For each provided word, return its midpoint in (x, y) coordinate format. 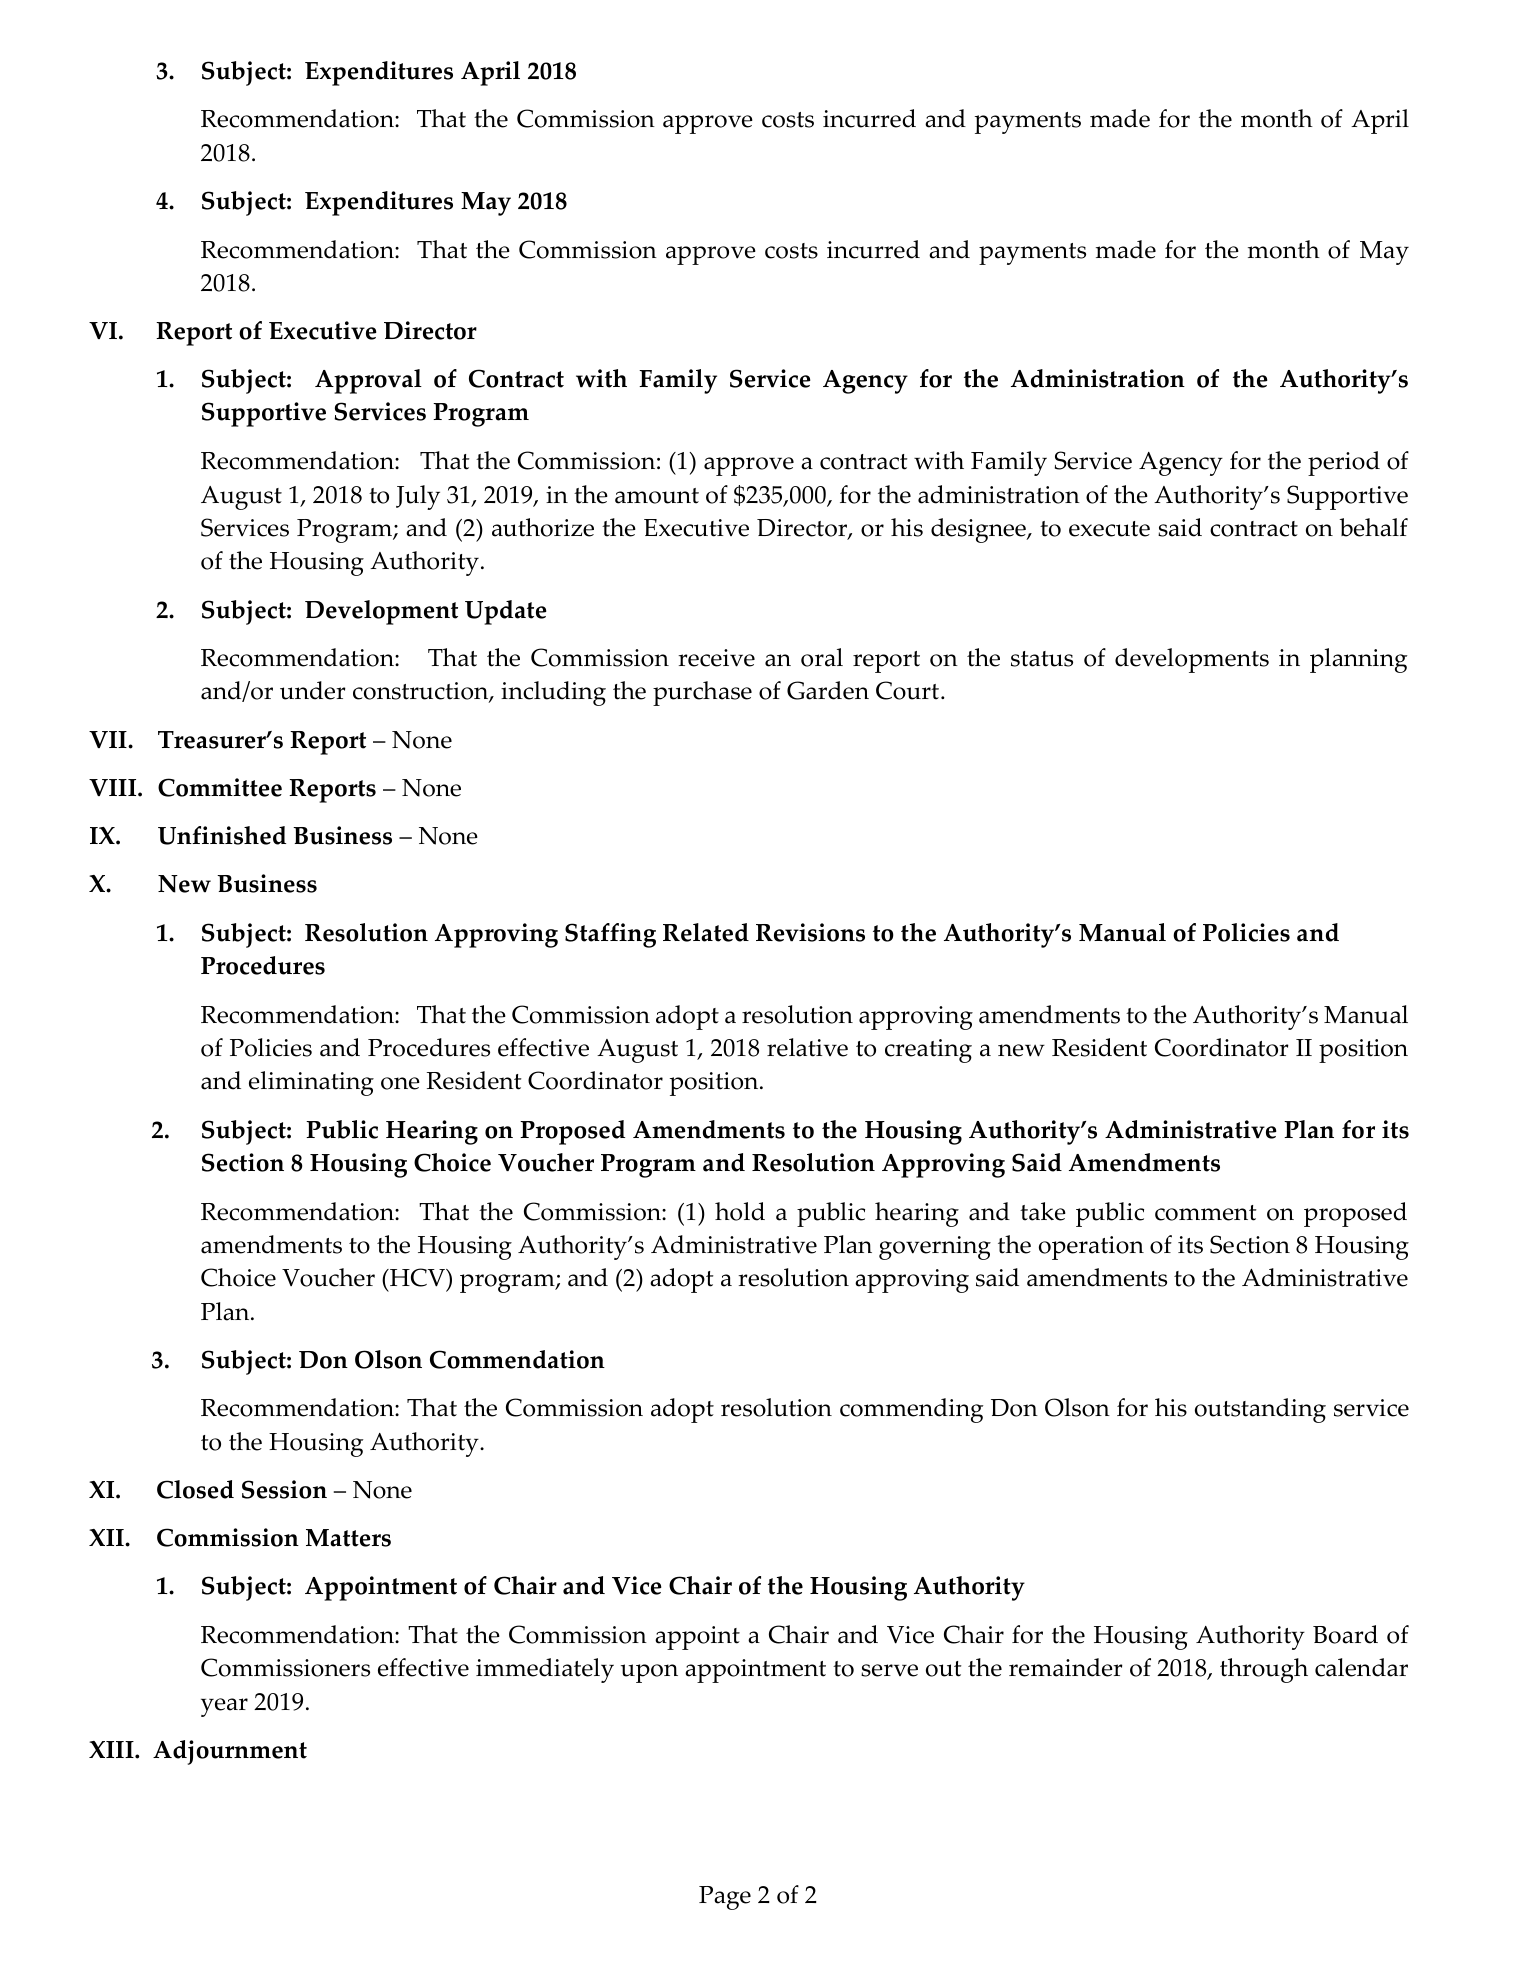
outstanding (1260, 1410)
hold (740, 1211)
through (1264, 1670)
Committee (220, 787)
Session (284, 1489)
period (1344, 463)
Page (725, 1898)
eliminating (311, 1083)
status (1042, 659)
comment (1205, 1213)
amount (657, 496)
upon (649, 1673)
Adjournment (230, 1752)
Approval (368, 381)
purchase (702, 693)
